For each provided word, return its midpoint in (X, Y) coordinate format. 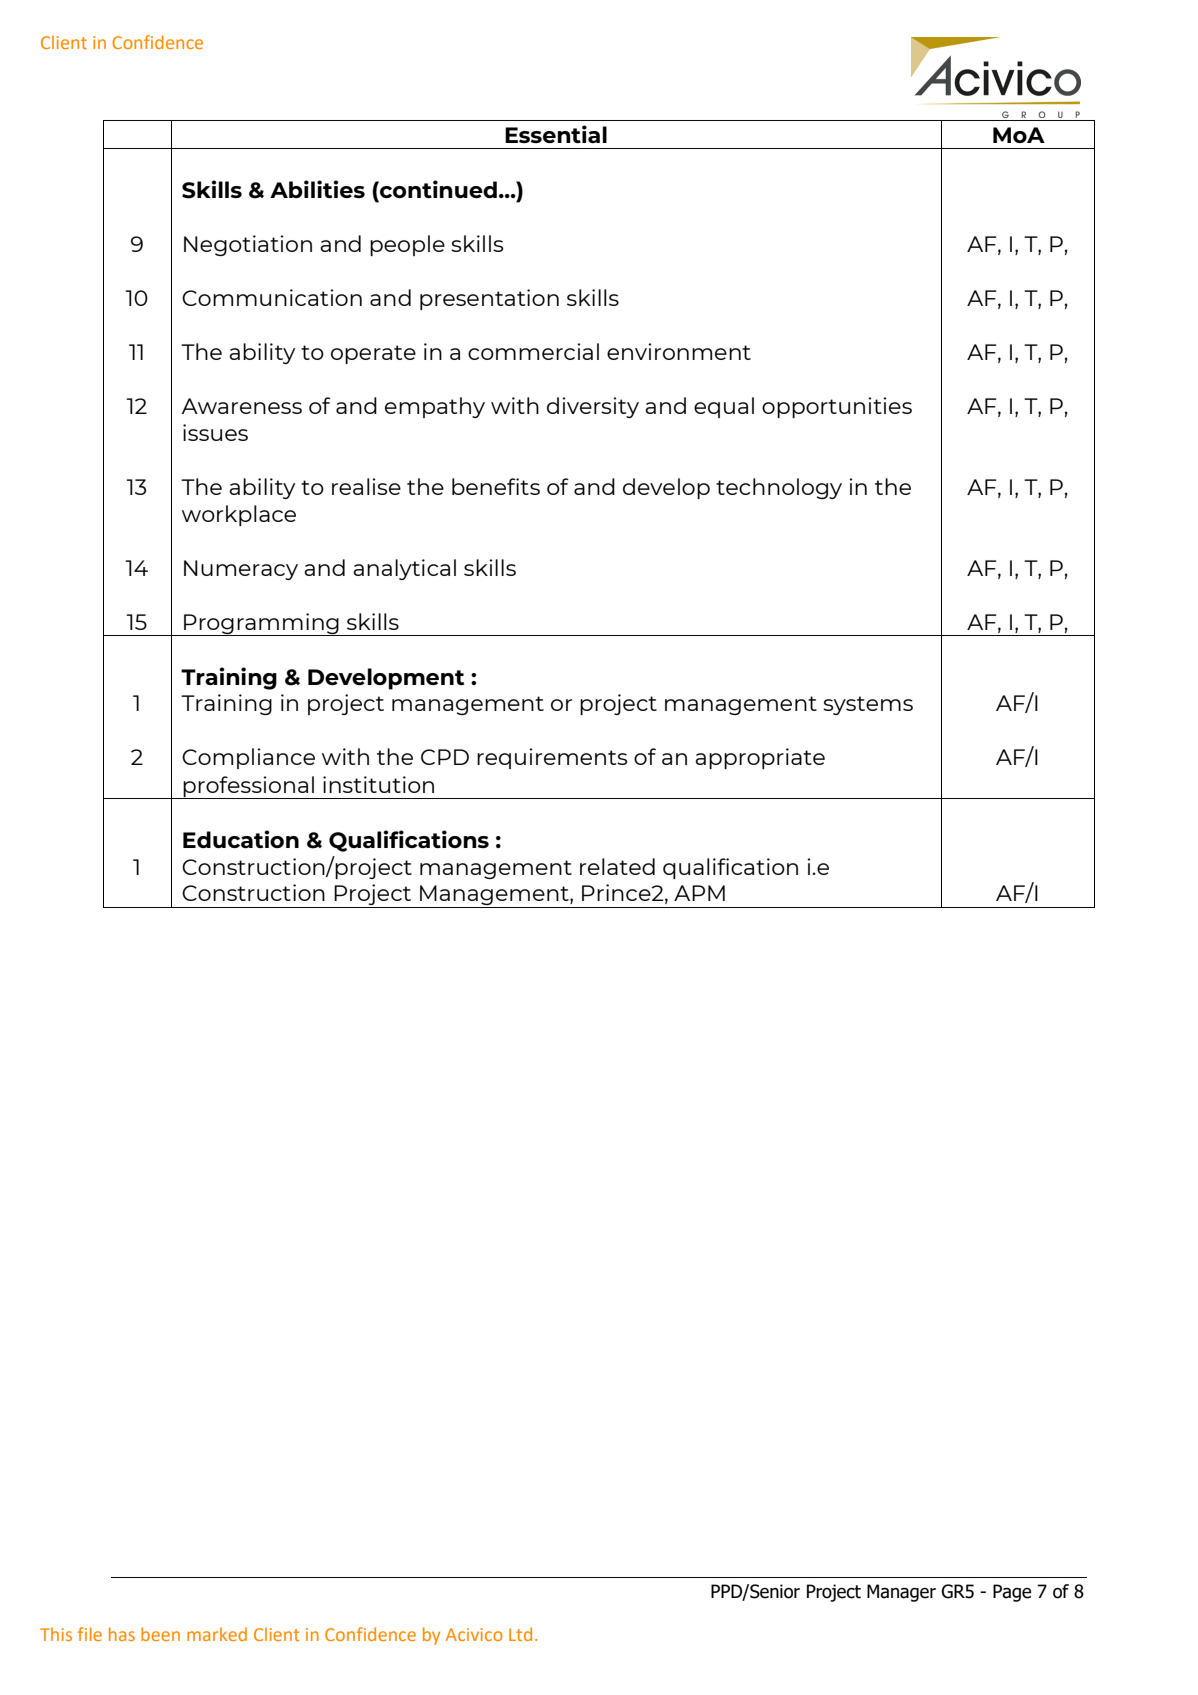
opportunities (837, 407)
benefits (496, 486)
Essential (556, 134)
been (160, 1634)
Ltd (520, 1634)
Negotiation (248, 245)
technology (779, 488)
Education (241, 839)
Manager (901, 1593)
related (617, 866)
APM (699, 893)
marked (217, 1634)
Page (1012, 1593)
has (122, 1634)
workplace (239, 515)
